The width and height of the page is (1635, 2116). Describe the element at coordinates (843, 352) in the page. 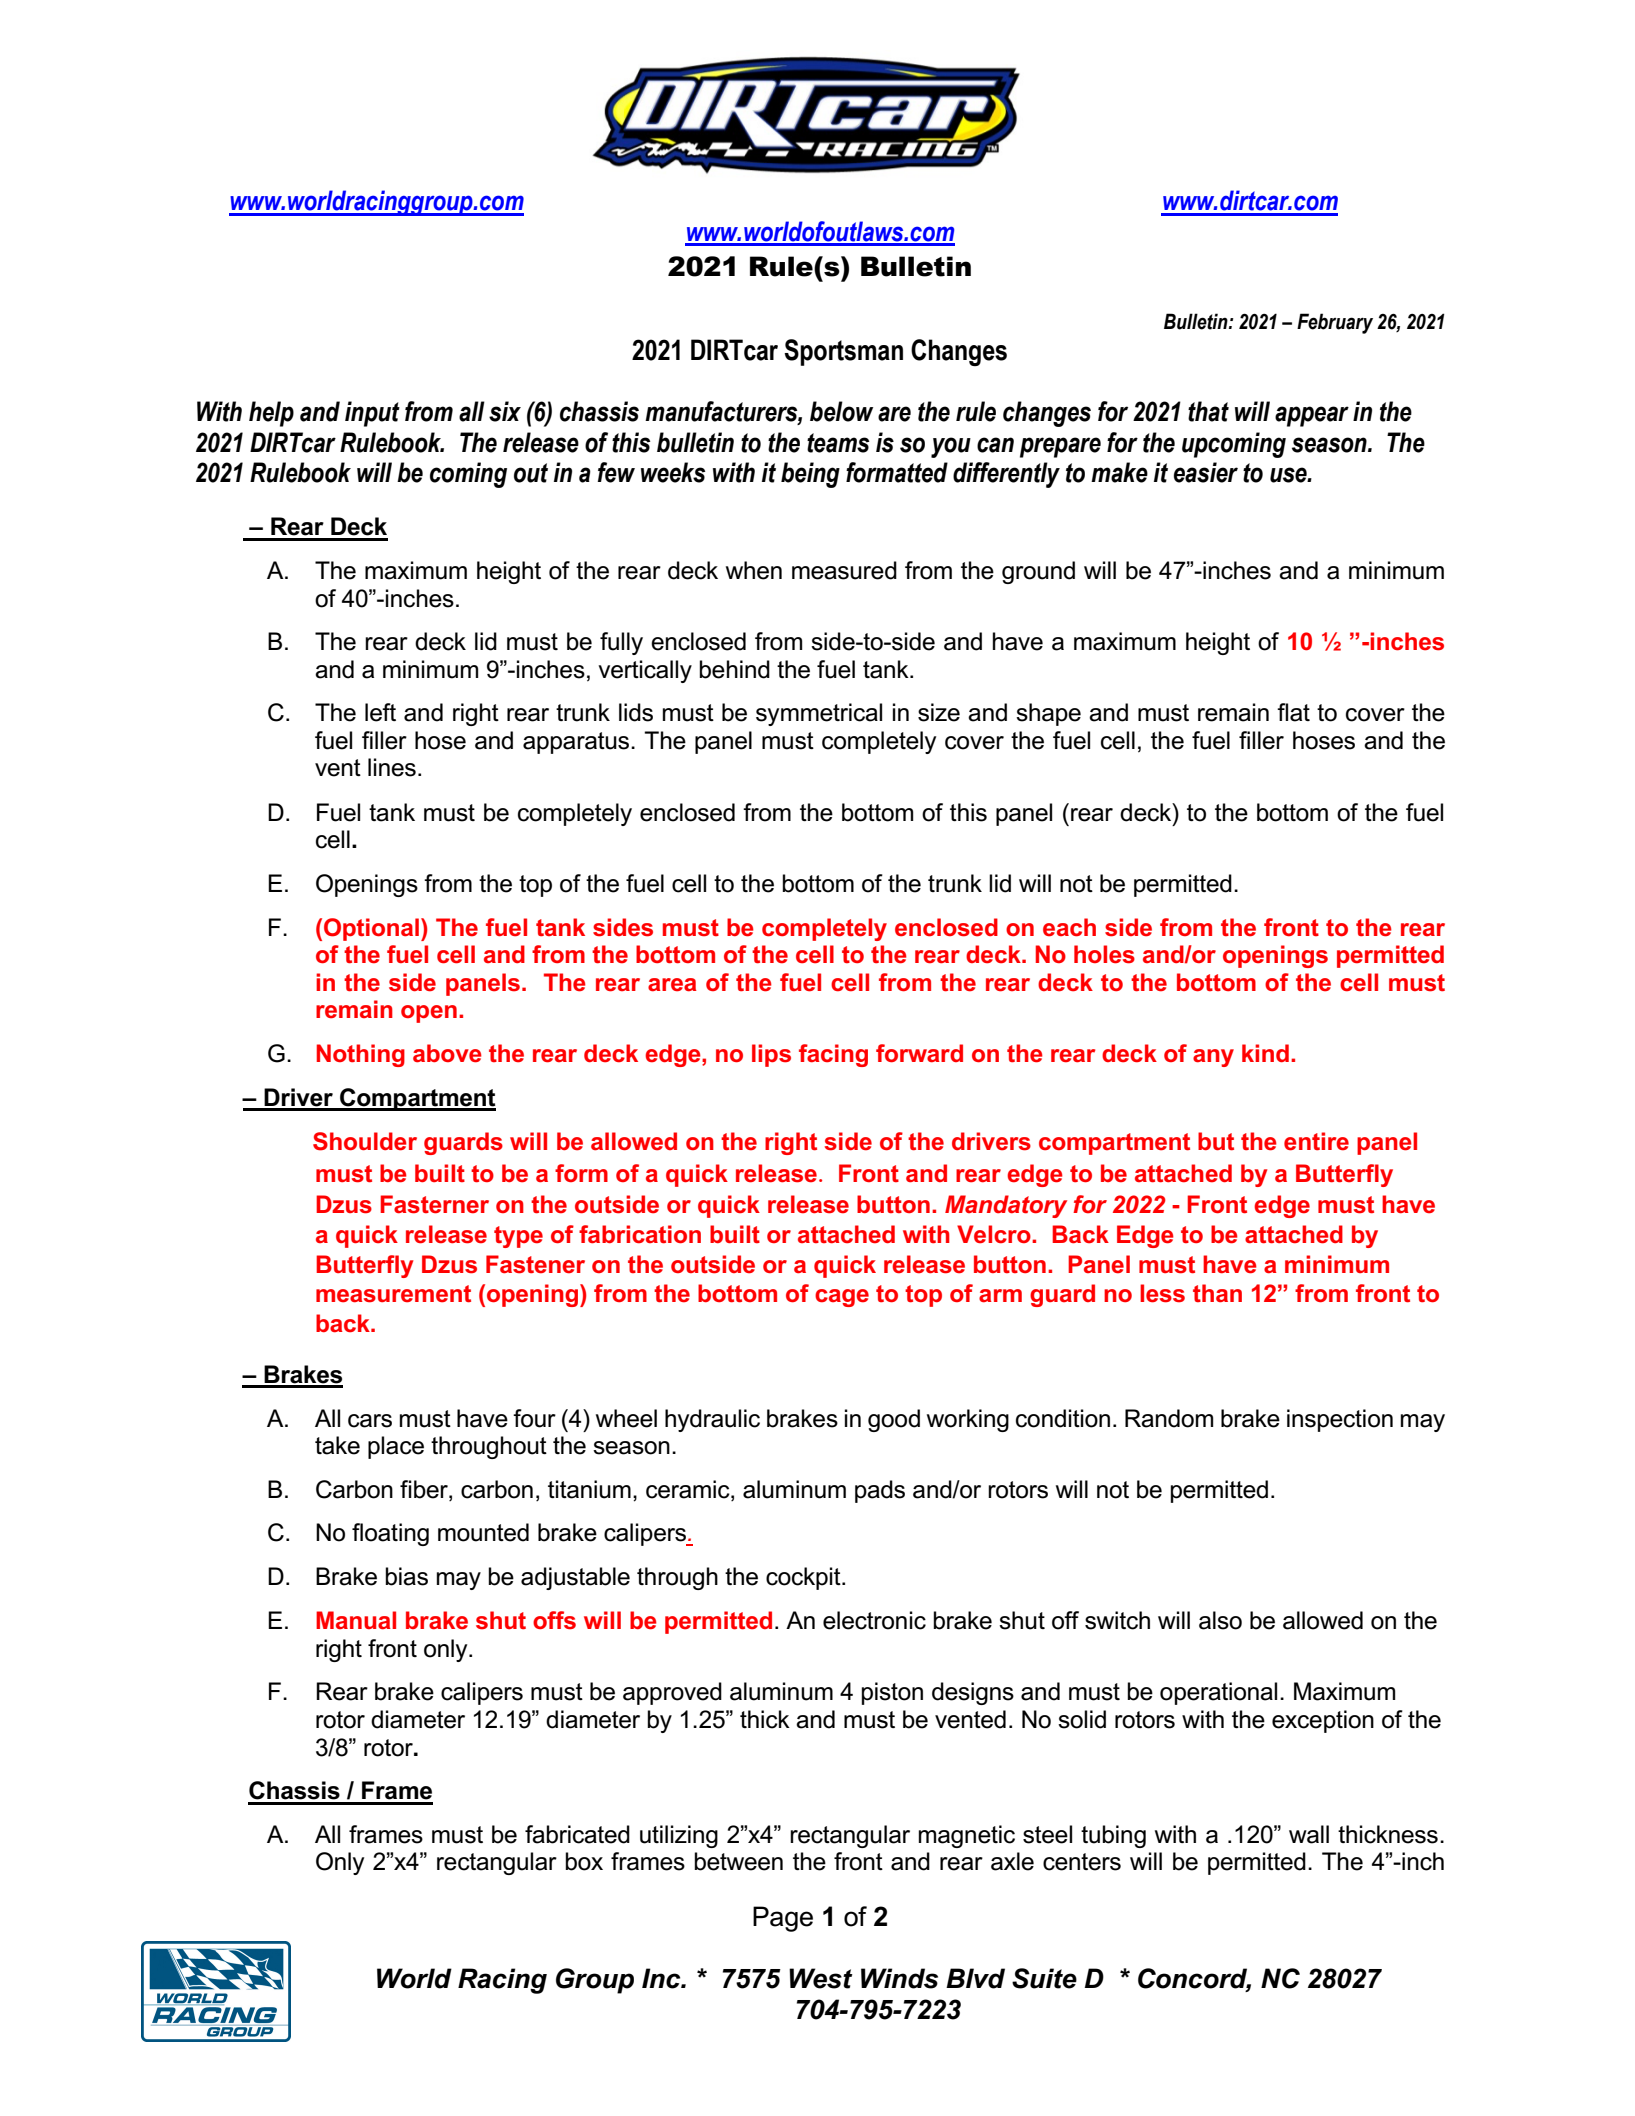

I see `Sportsman` at that location.
